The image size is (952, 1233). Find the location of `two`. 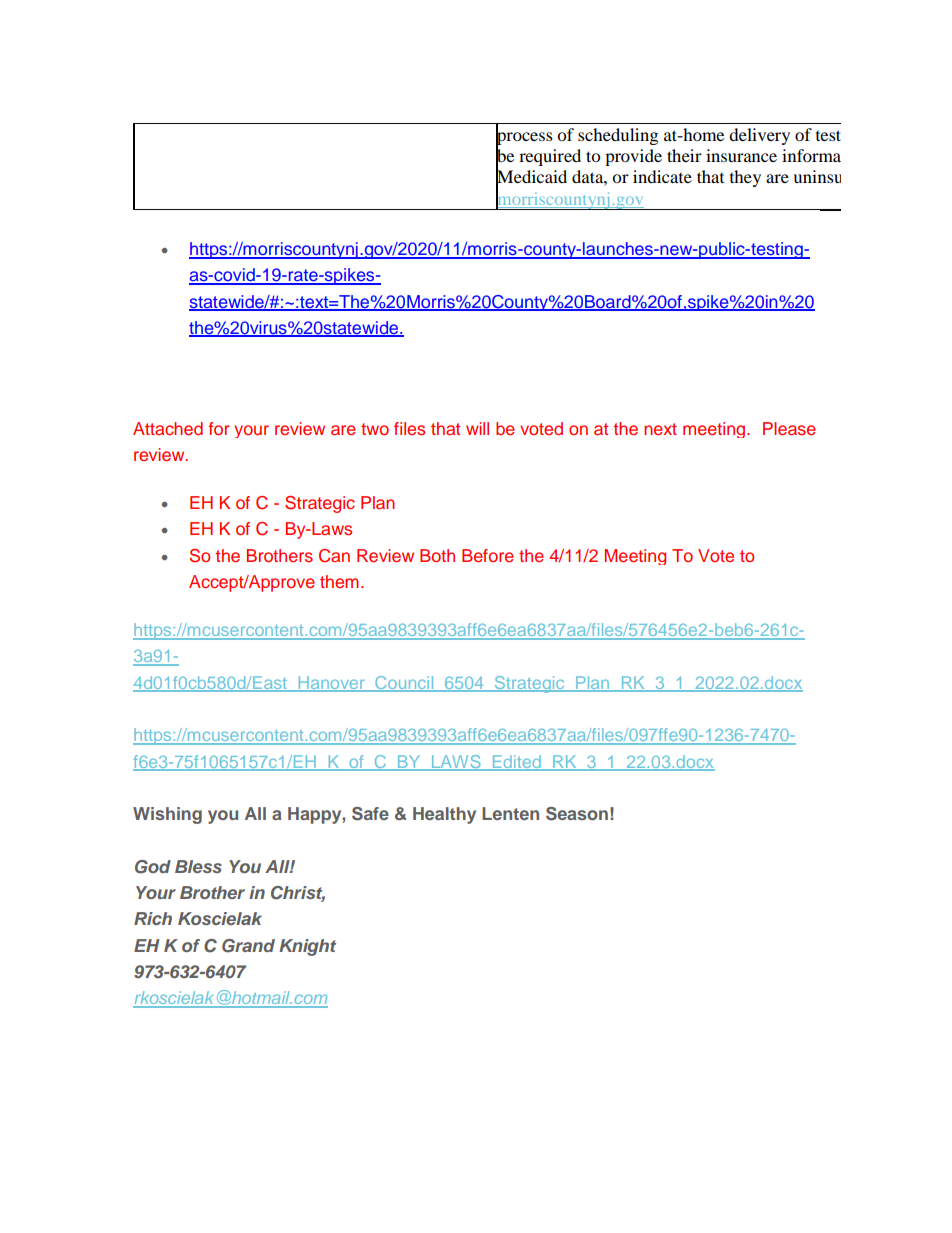

two is located at coordinates (375, 429).
